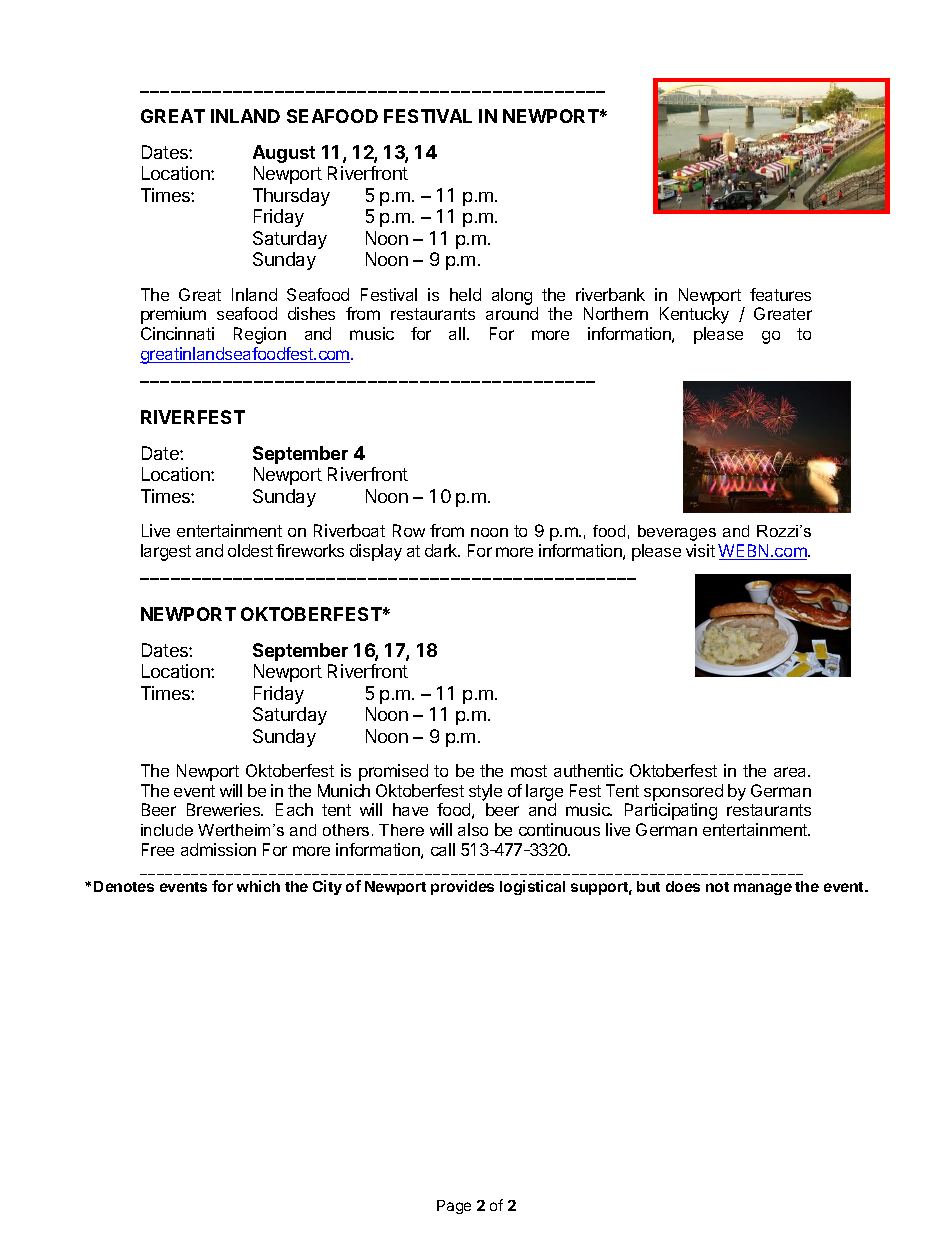 The image size is (952, 1233). Describe the element at coordinates (442, 550) in the screenshot. I see `dark` at that location.
